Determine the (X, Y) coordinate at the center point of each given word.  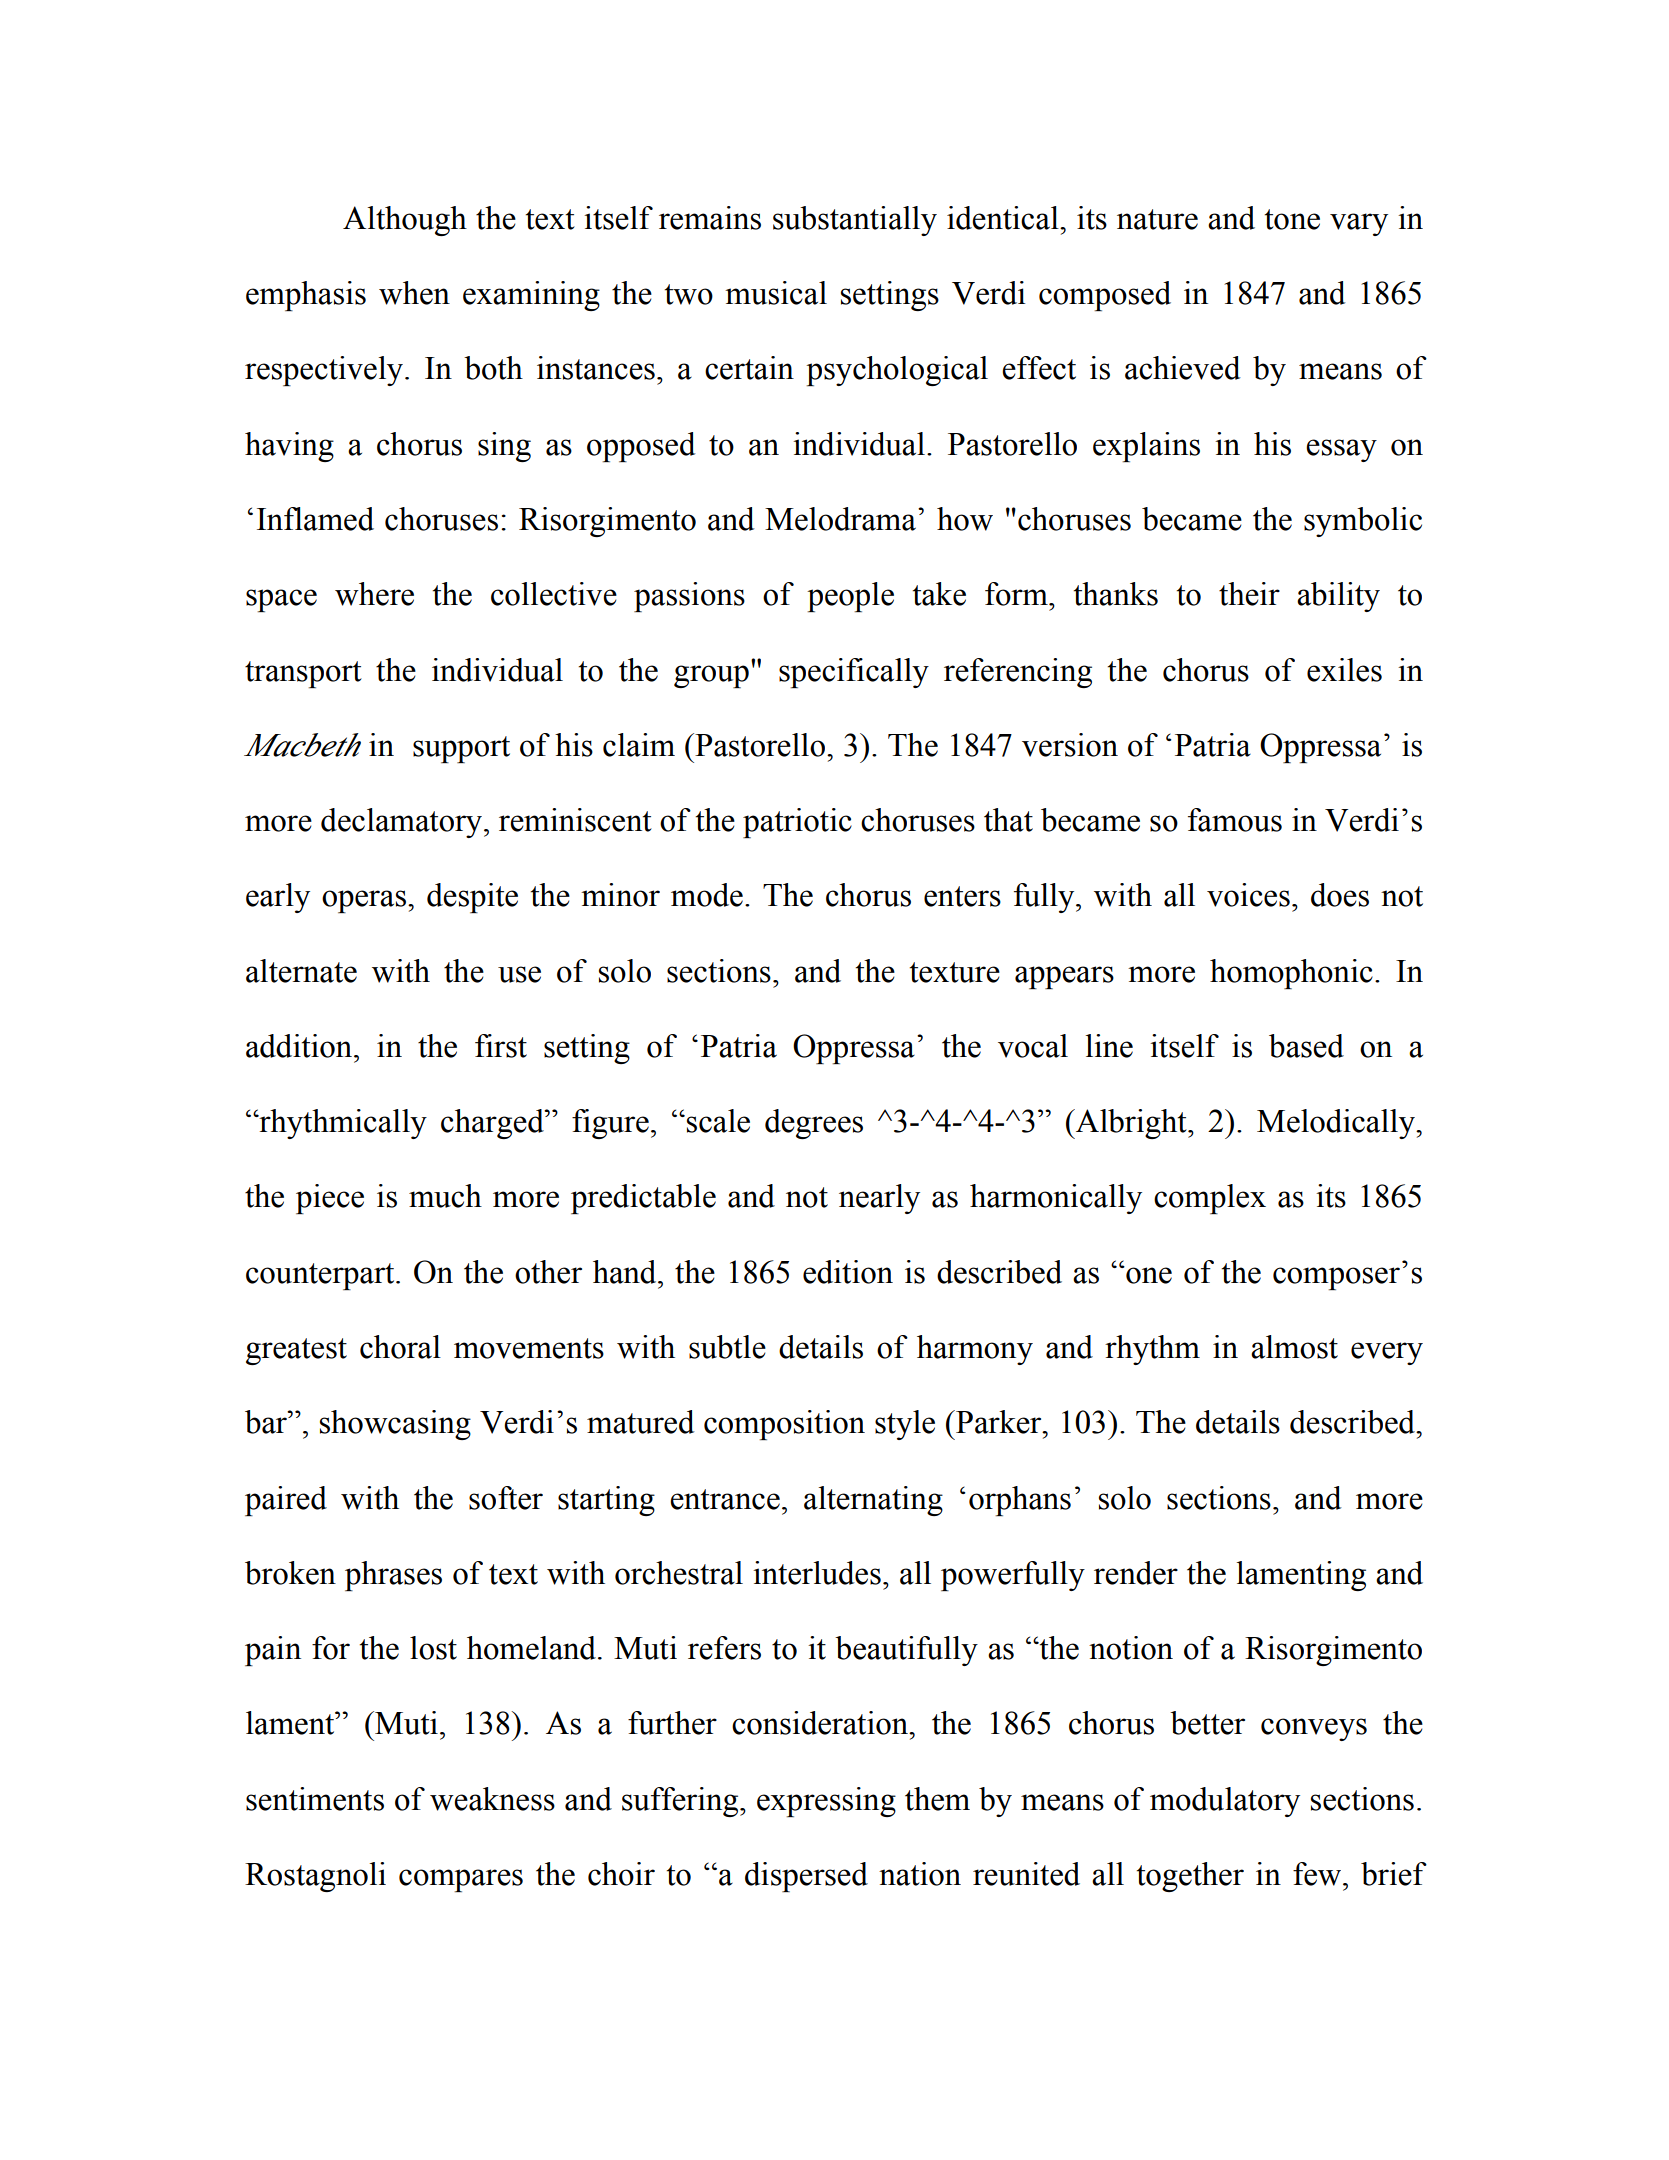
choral (400, 1347)
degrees (814, 1124)
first (501, 1046)
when (414, 293)
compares (461, 1880)
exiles (1344, 670)
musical (776, 293)
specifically (854, 673)
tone (1292, 219)
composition (784, 1425)
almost (1294, 1347)
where (374, 594)
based (1306, 1046)
